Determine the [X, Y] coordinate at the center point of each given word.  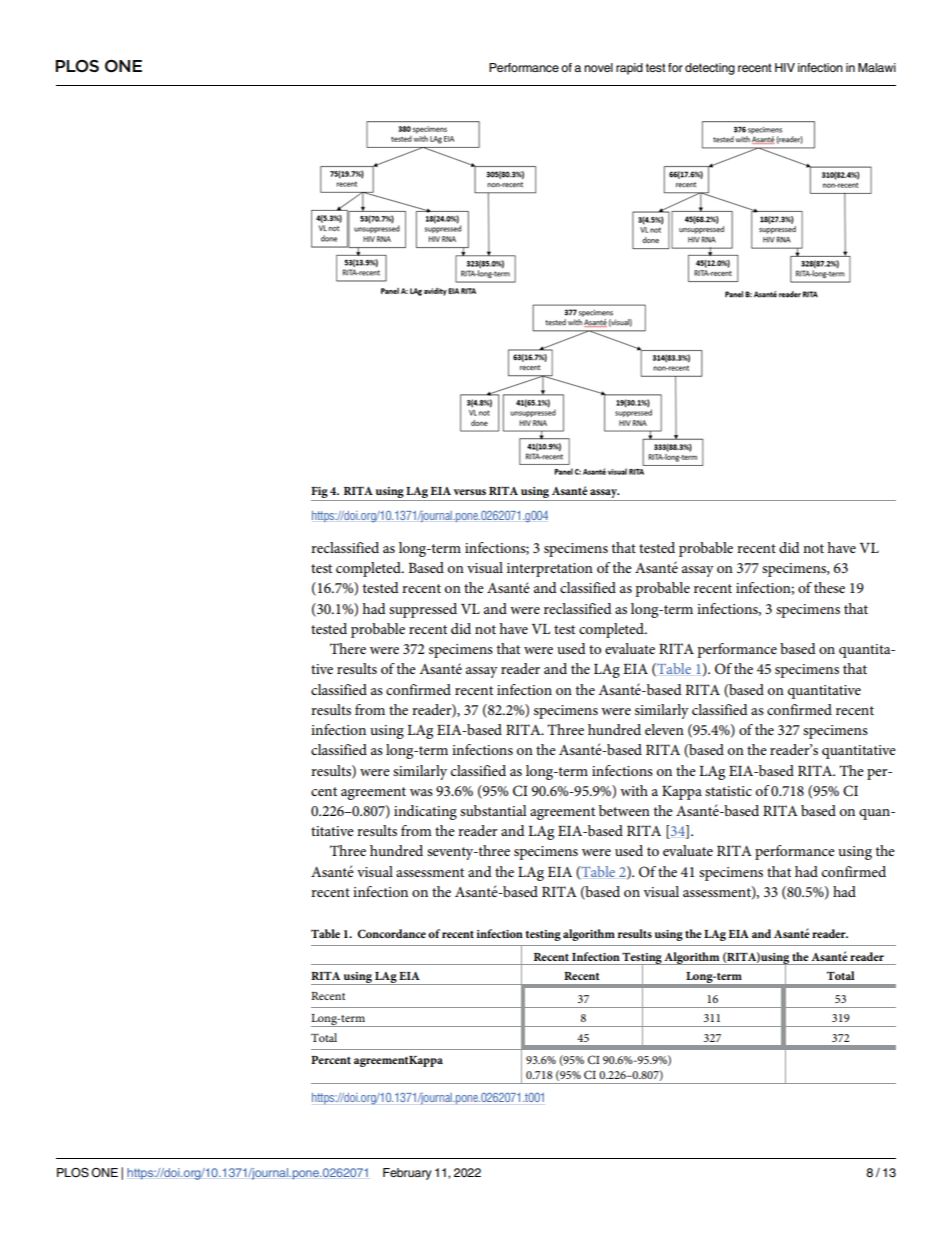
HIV [785, 67]
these [829, 587]
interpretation [550, 570]
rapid [629, 69]
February [407, 1174]
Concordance [391, 933]
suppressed [423, 610]
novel [598, 67]
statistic [728, 791]
